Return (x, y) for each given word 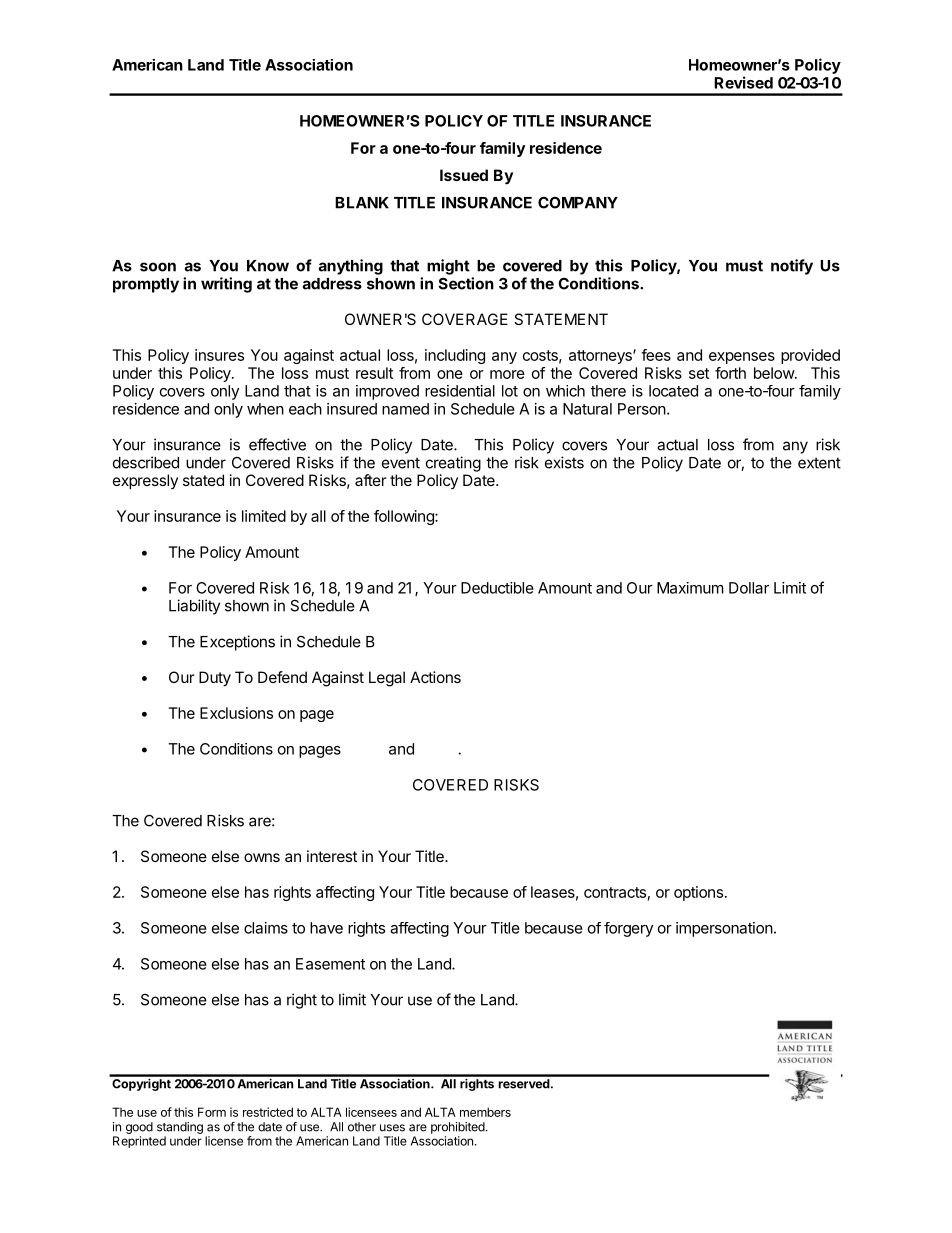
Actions (435, 677)
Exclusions (236, 713)
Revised (743, 82)
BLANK (362, 203)
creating (453, 464)
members (485, 1112)
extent (819, 463)
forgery (628, 929)
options (698, 893)
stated (203, 480)
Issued (464, 175)
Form (212, 1112)
